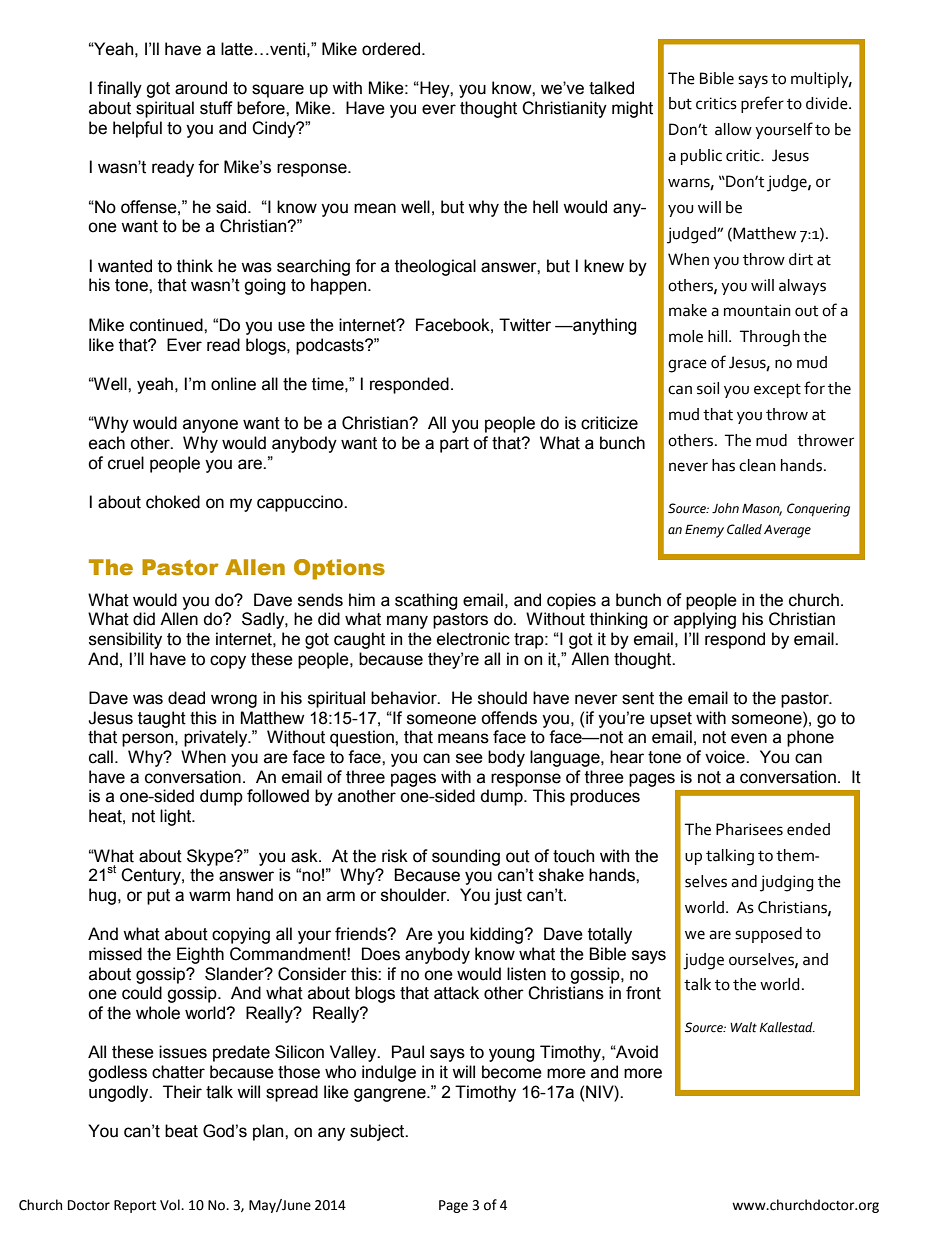 This image has width=952, height=1233. I want to click on around, so click(201, 88).
